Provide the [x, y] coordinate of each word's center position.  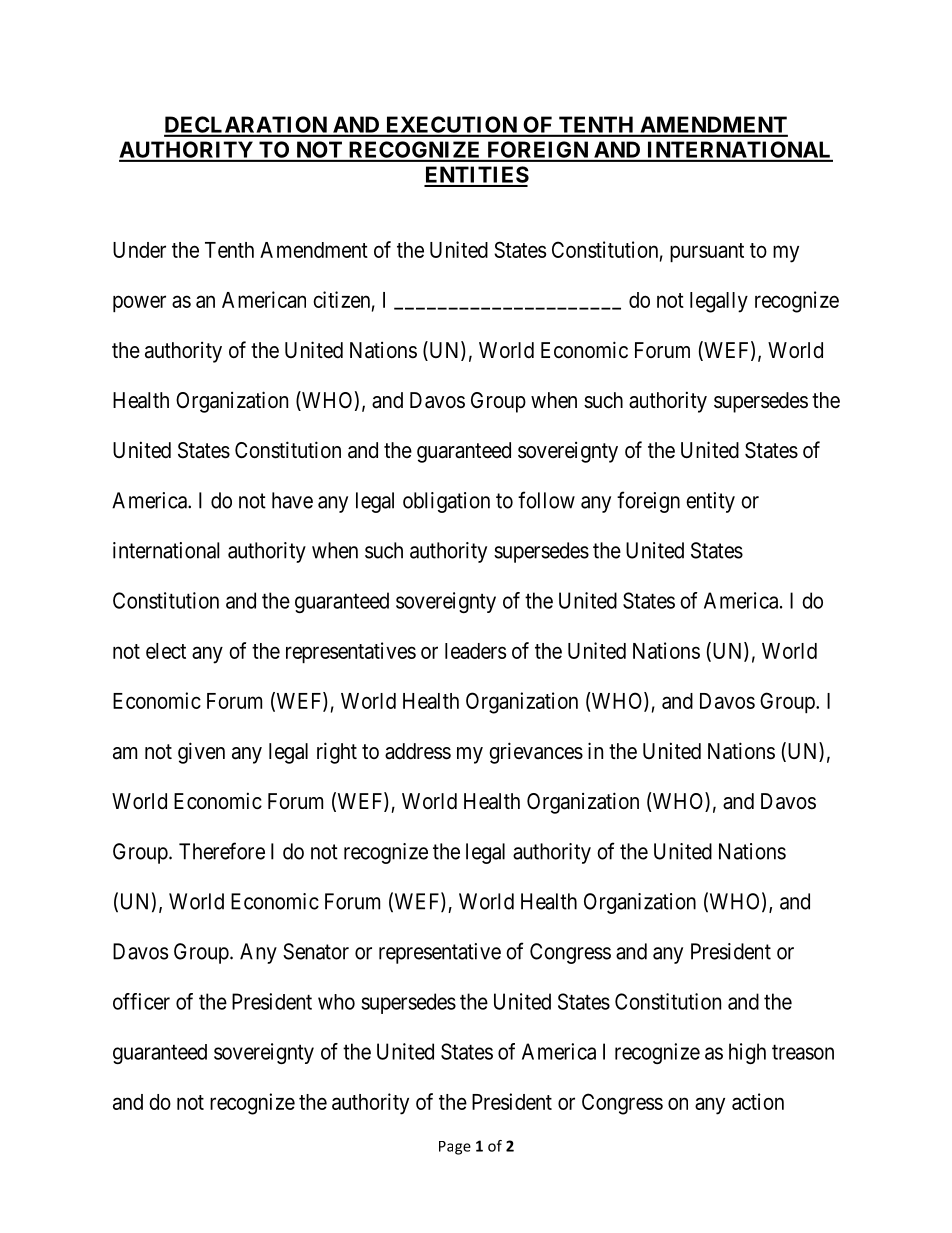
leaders [475, 651]
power [139, 303]
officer [141, 1001]
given [201, 753]
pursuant [707, 252]
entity [710, 502]
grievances [536, 753]
